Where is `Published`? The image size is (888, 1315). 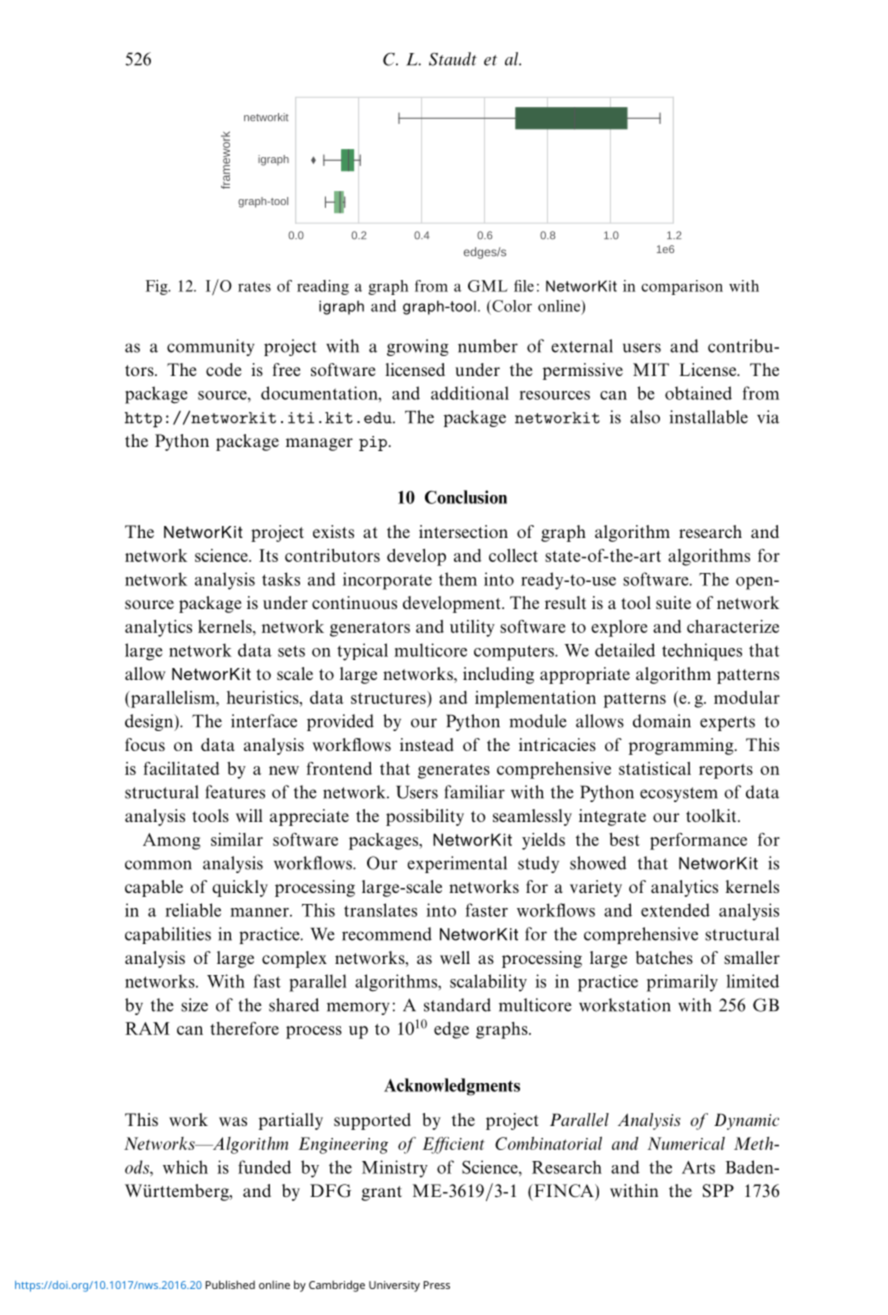
Published is located at coordinates (230, 1284).
